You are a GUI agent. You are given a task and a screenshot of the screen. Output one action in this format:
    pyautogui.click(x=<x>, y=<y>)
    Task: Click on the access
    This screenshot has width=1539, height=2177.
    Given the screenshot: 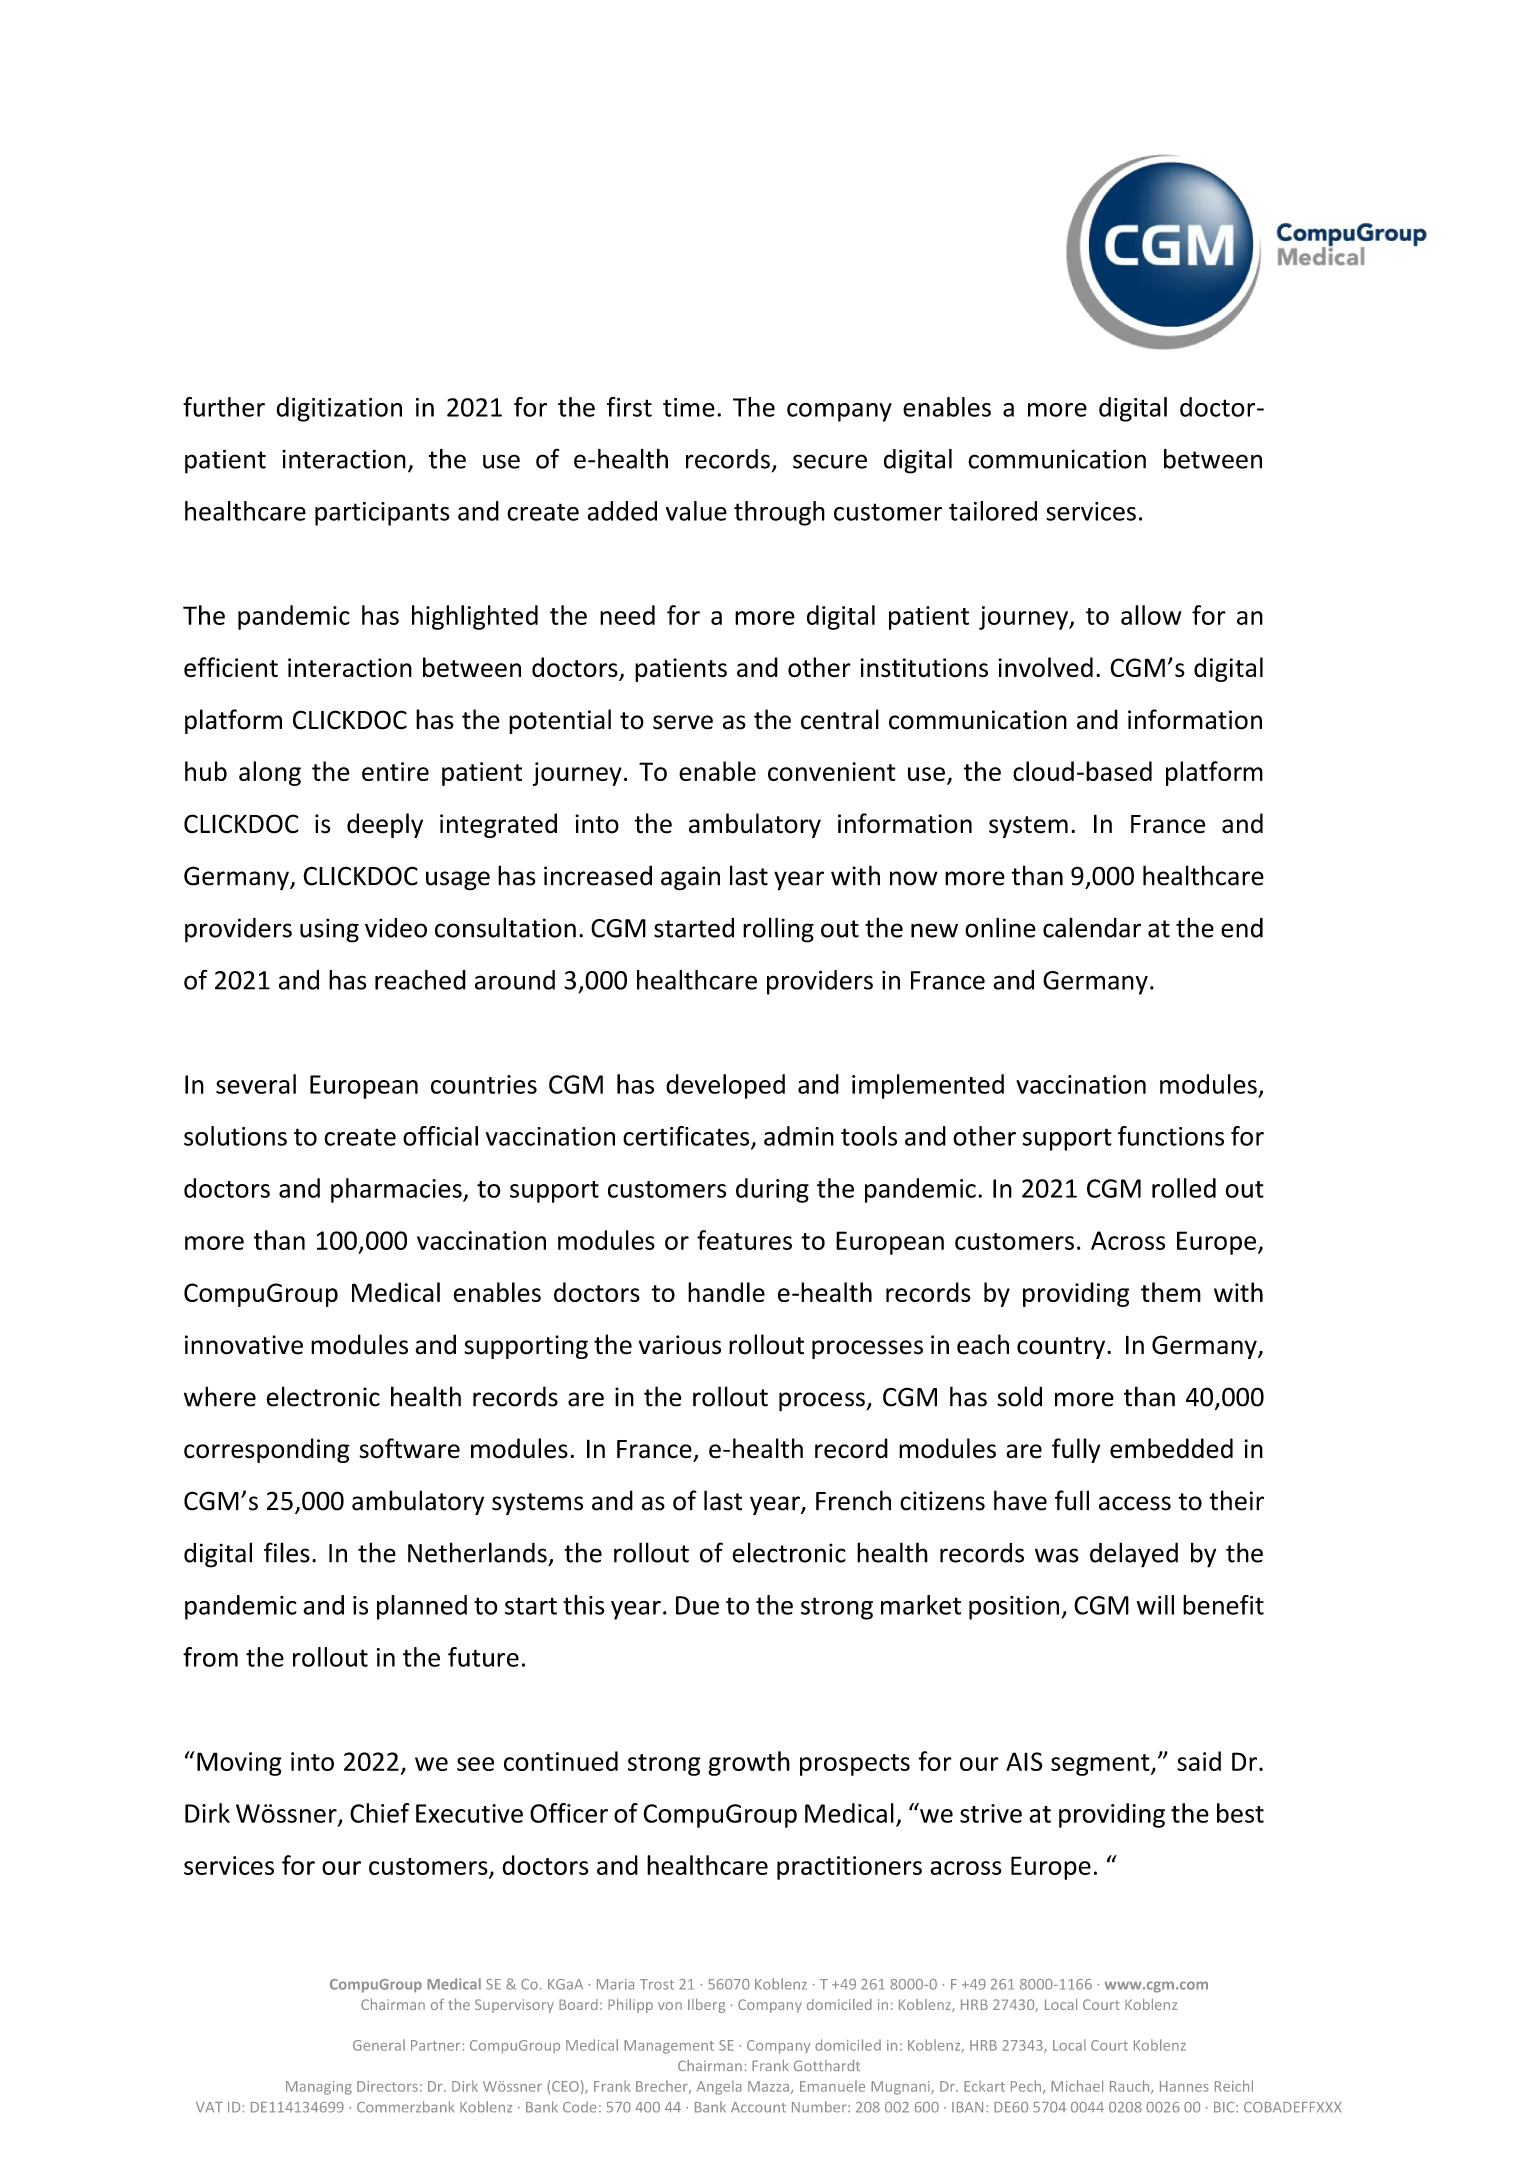 What is the action you would take?
    pyautogui.click(x=1135, y=1503)
